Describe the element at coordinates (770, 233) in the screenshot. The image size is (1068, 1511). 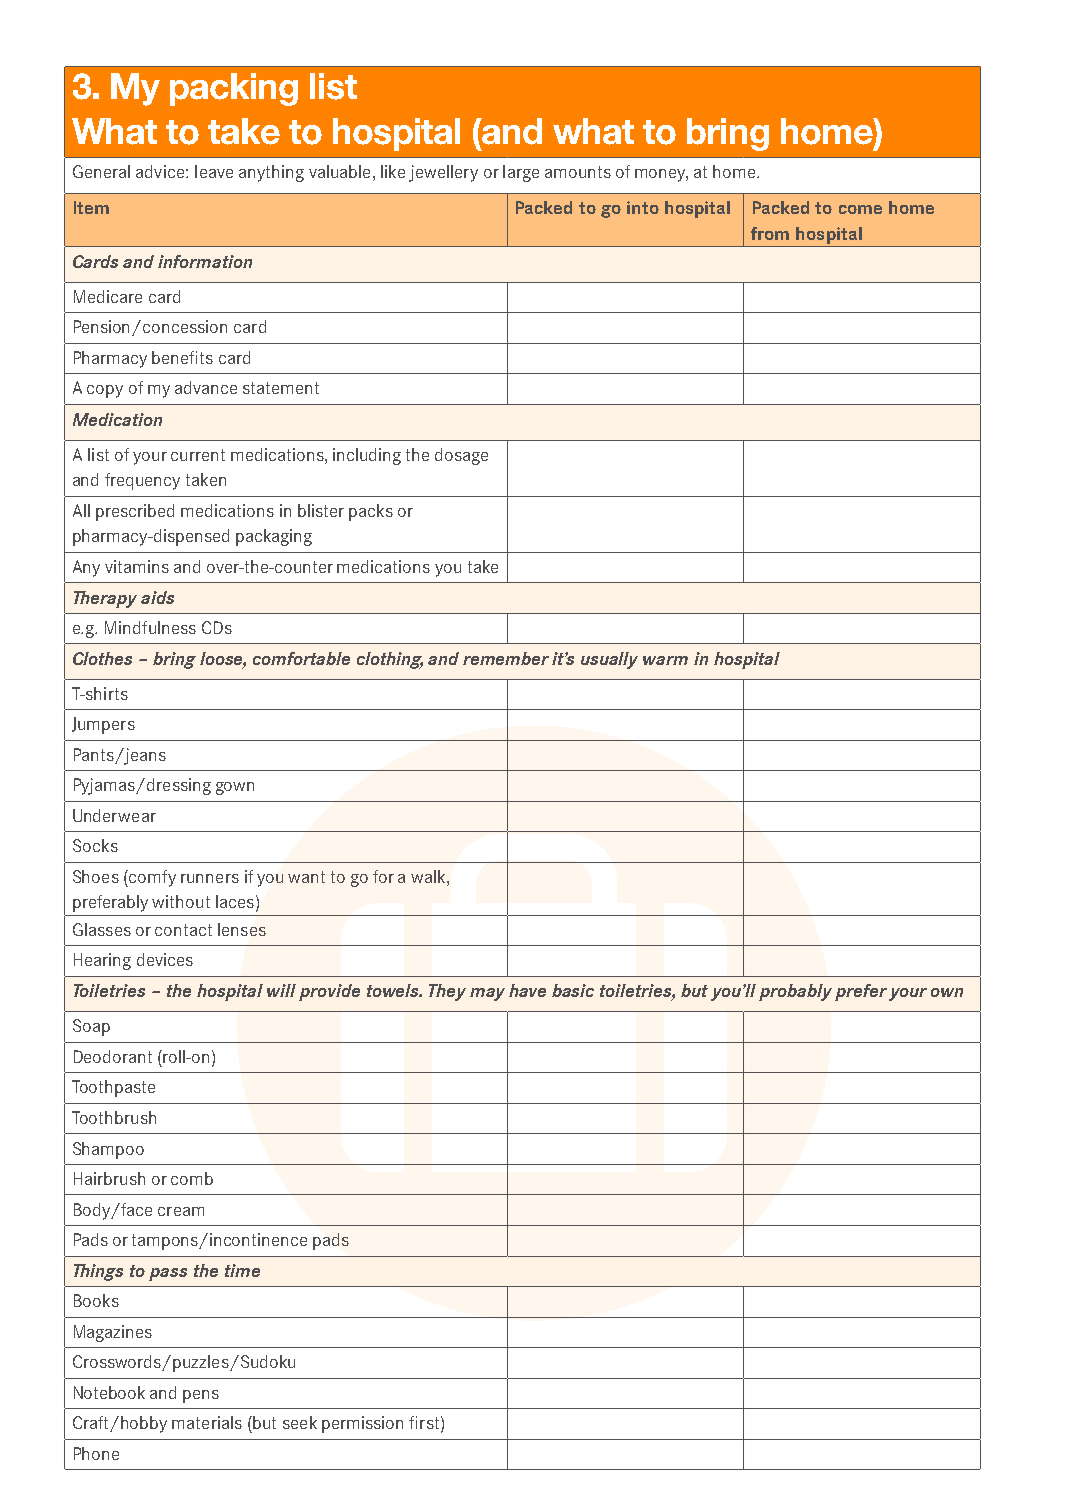
I see `from` at that location.
